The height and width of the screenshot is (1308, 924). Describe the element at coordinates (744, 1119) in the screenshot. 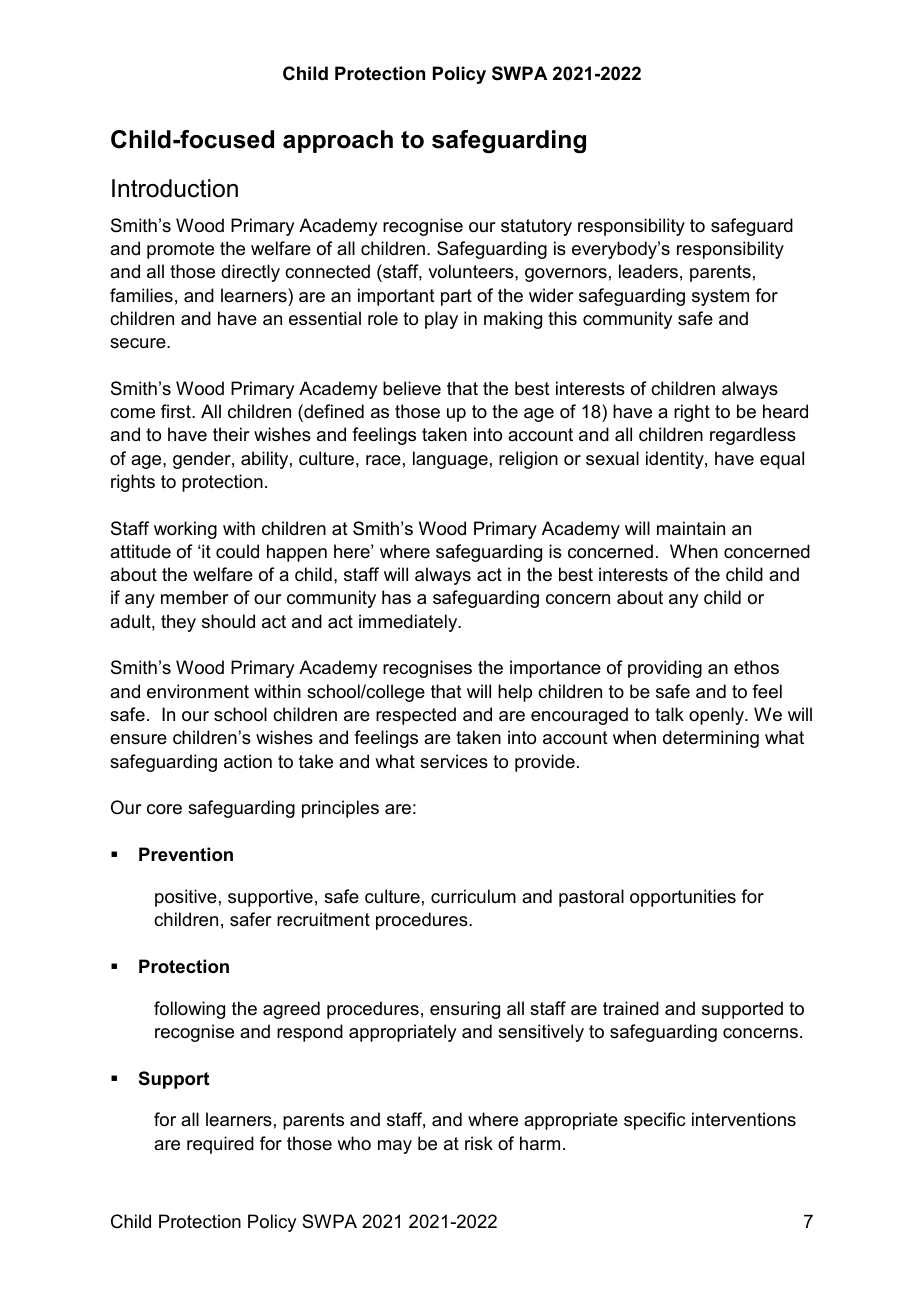

I see `interventions` at that location.
